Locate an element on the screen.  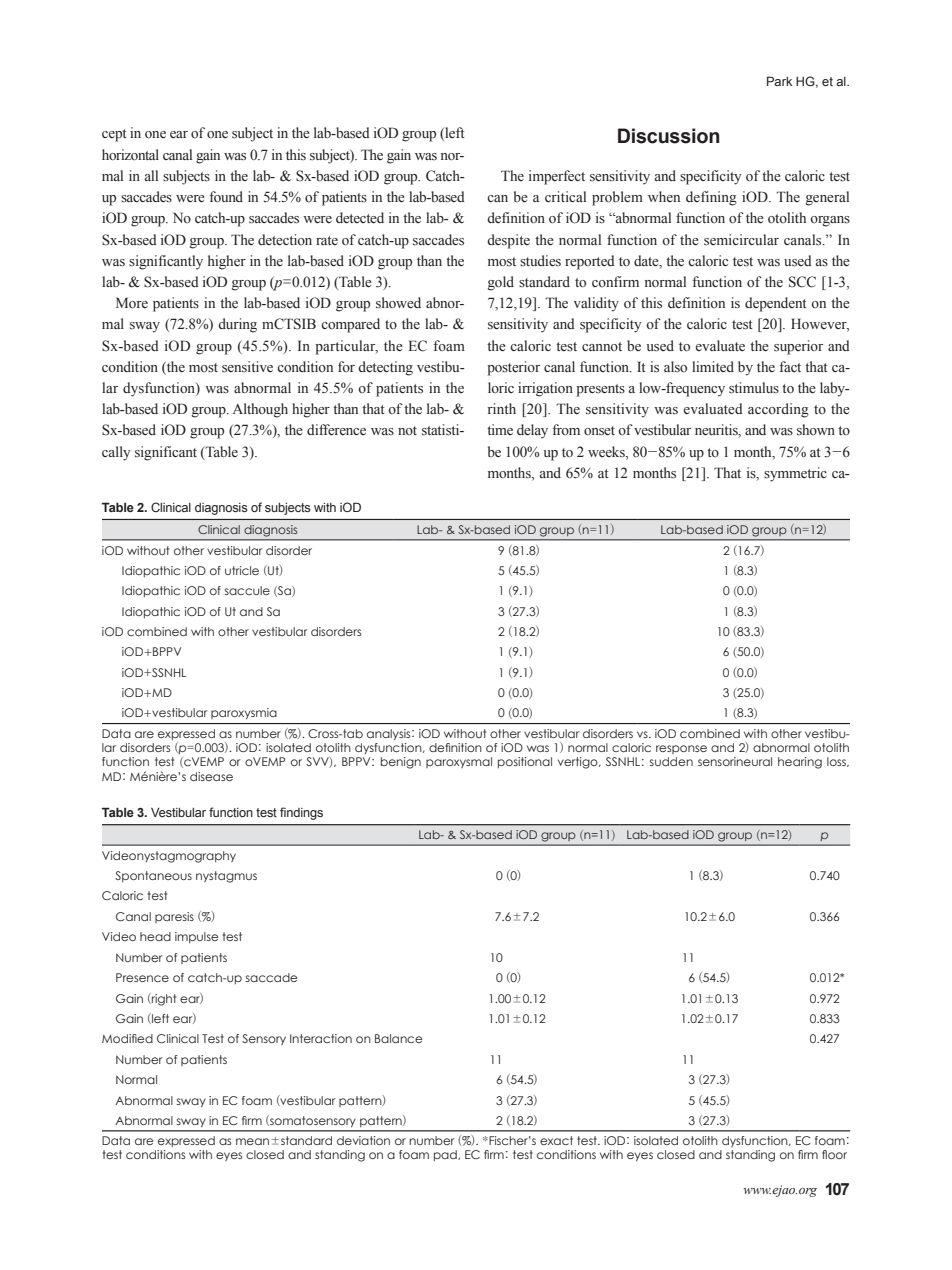
Although is located at coordinates (260, 410).
